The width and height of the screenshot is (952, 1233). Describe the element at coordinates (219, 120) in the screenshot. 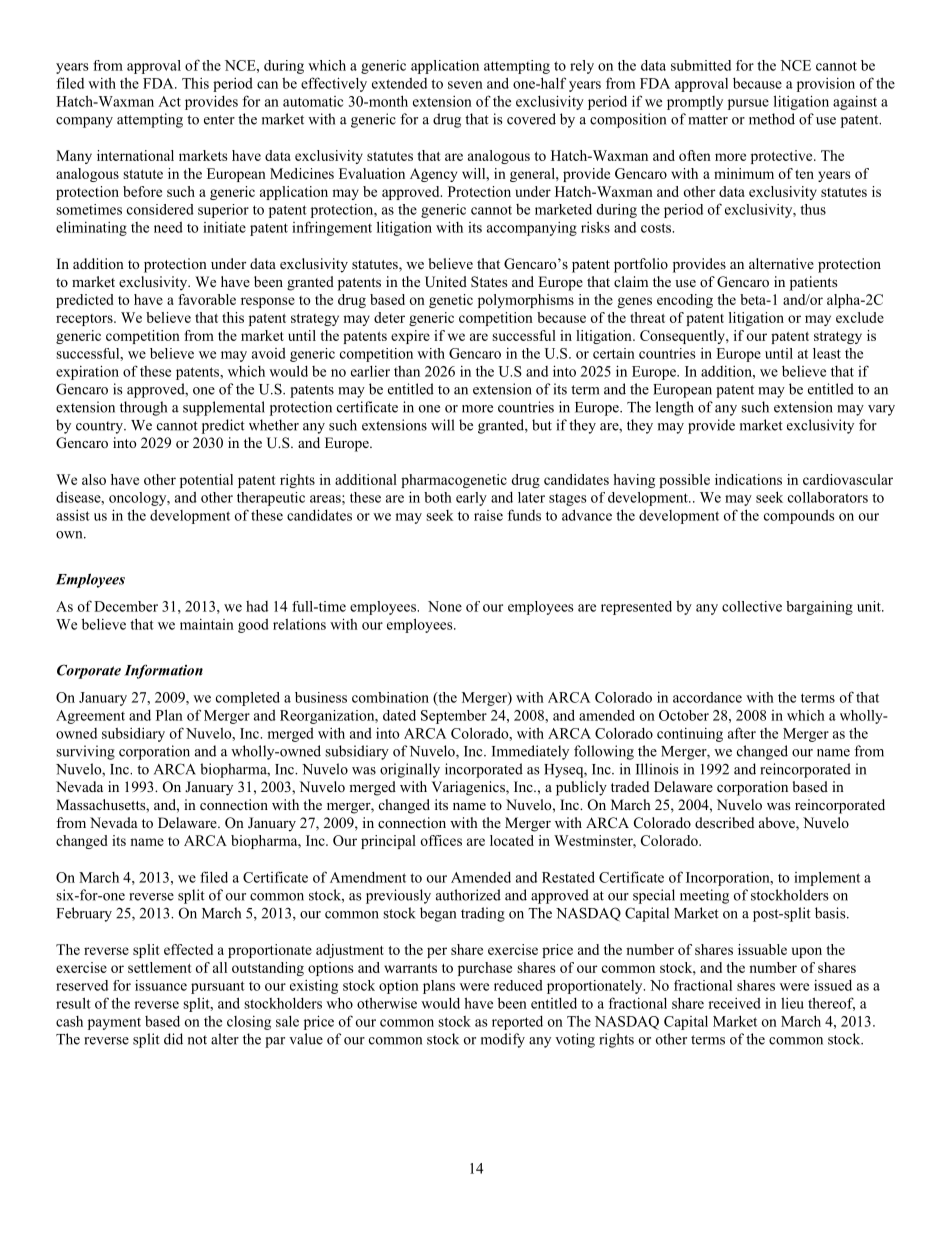

I see `enter` at that location.
